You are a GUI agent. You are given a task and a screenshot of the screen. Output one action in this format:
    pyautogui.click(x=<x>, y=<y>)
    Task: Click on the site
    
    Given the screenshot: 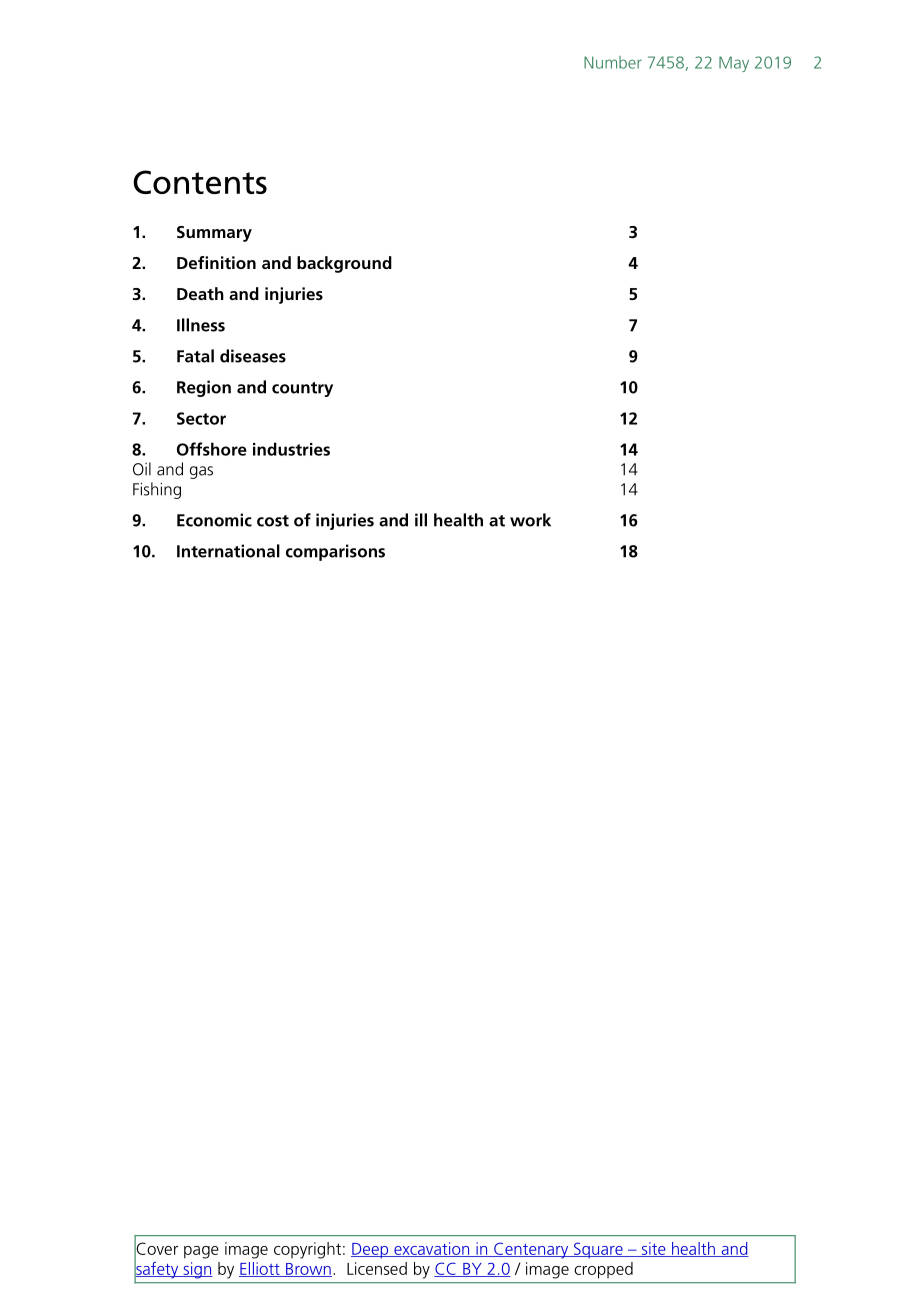 What is the action you would take?
    pyautogui.click(x=653, y=1249)
